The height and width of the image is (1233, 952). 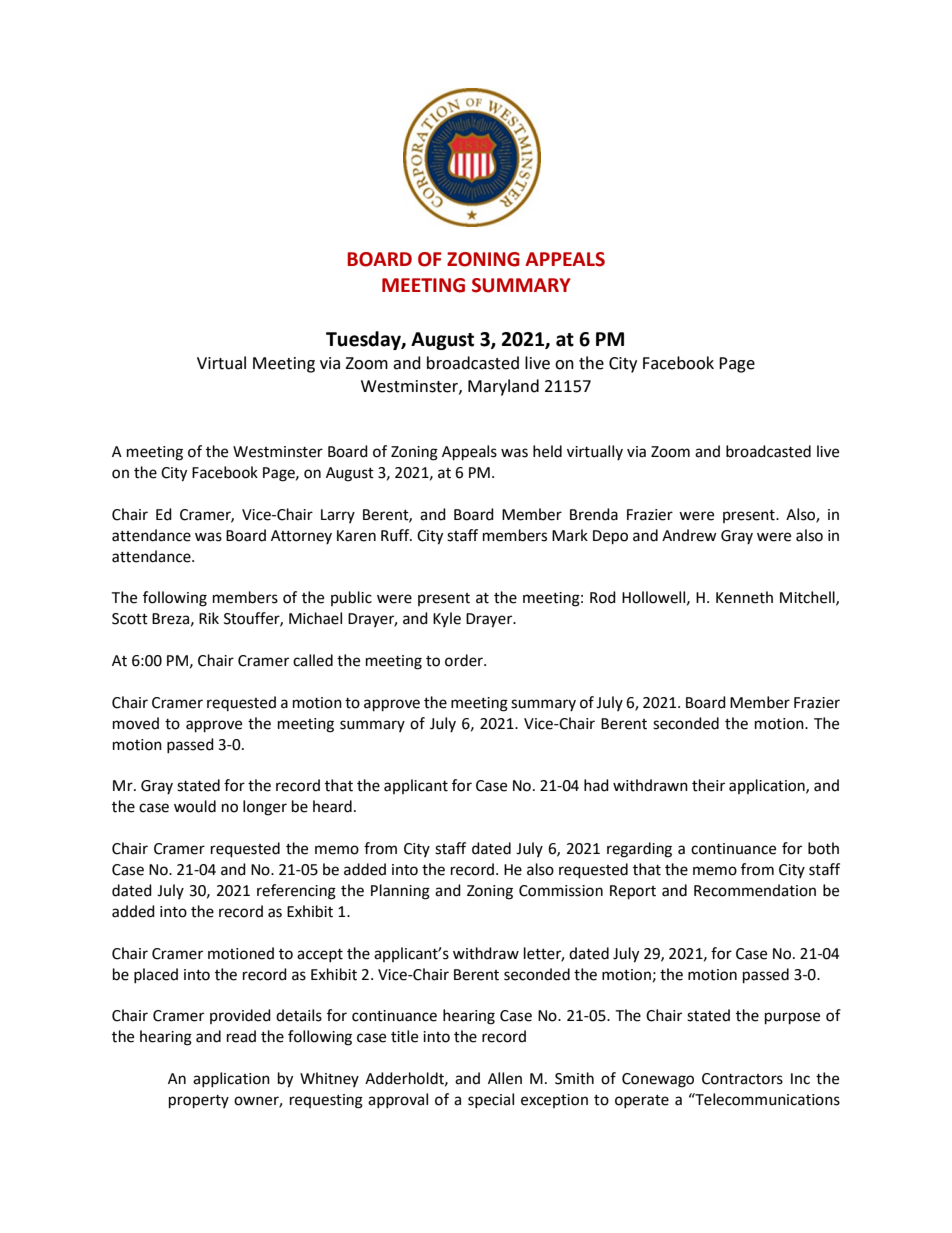 What do you see at coordinates (596, 785) in the image?
I see `had` at bounding box center [596, 785].
